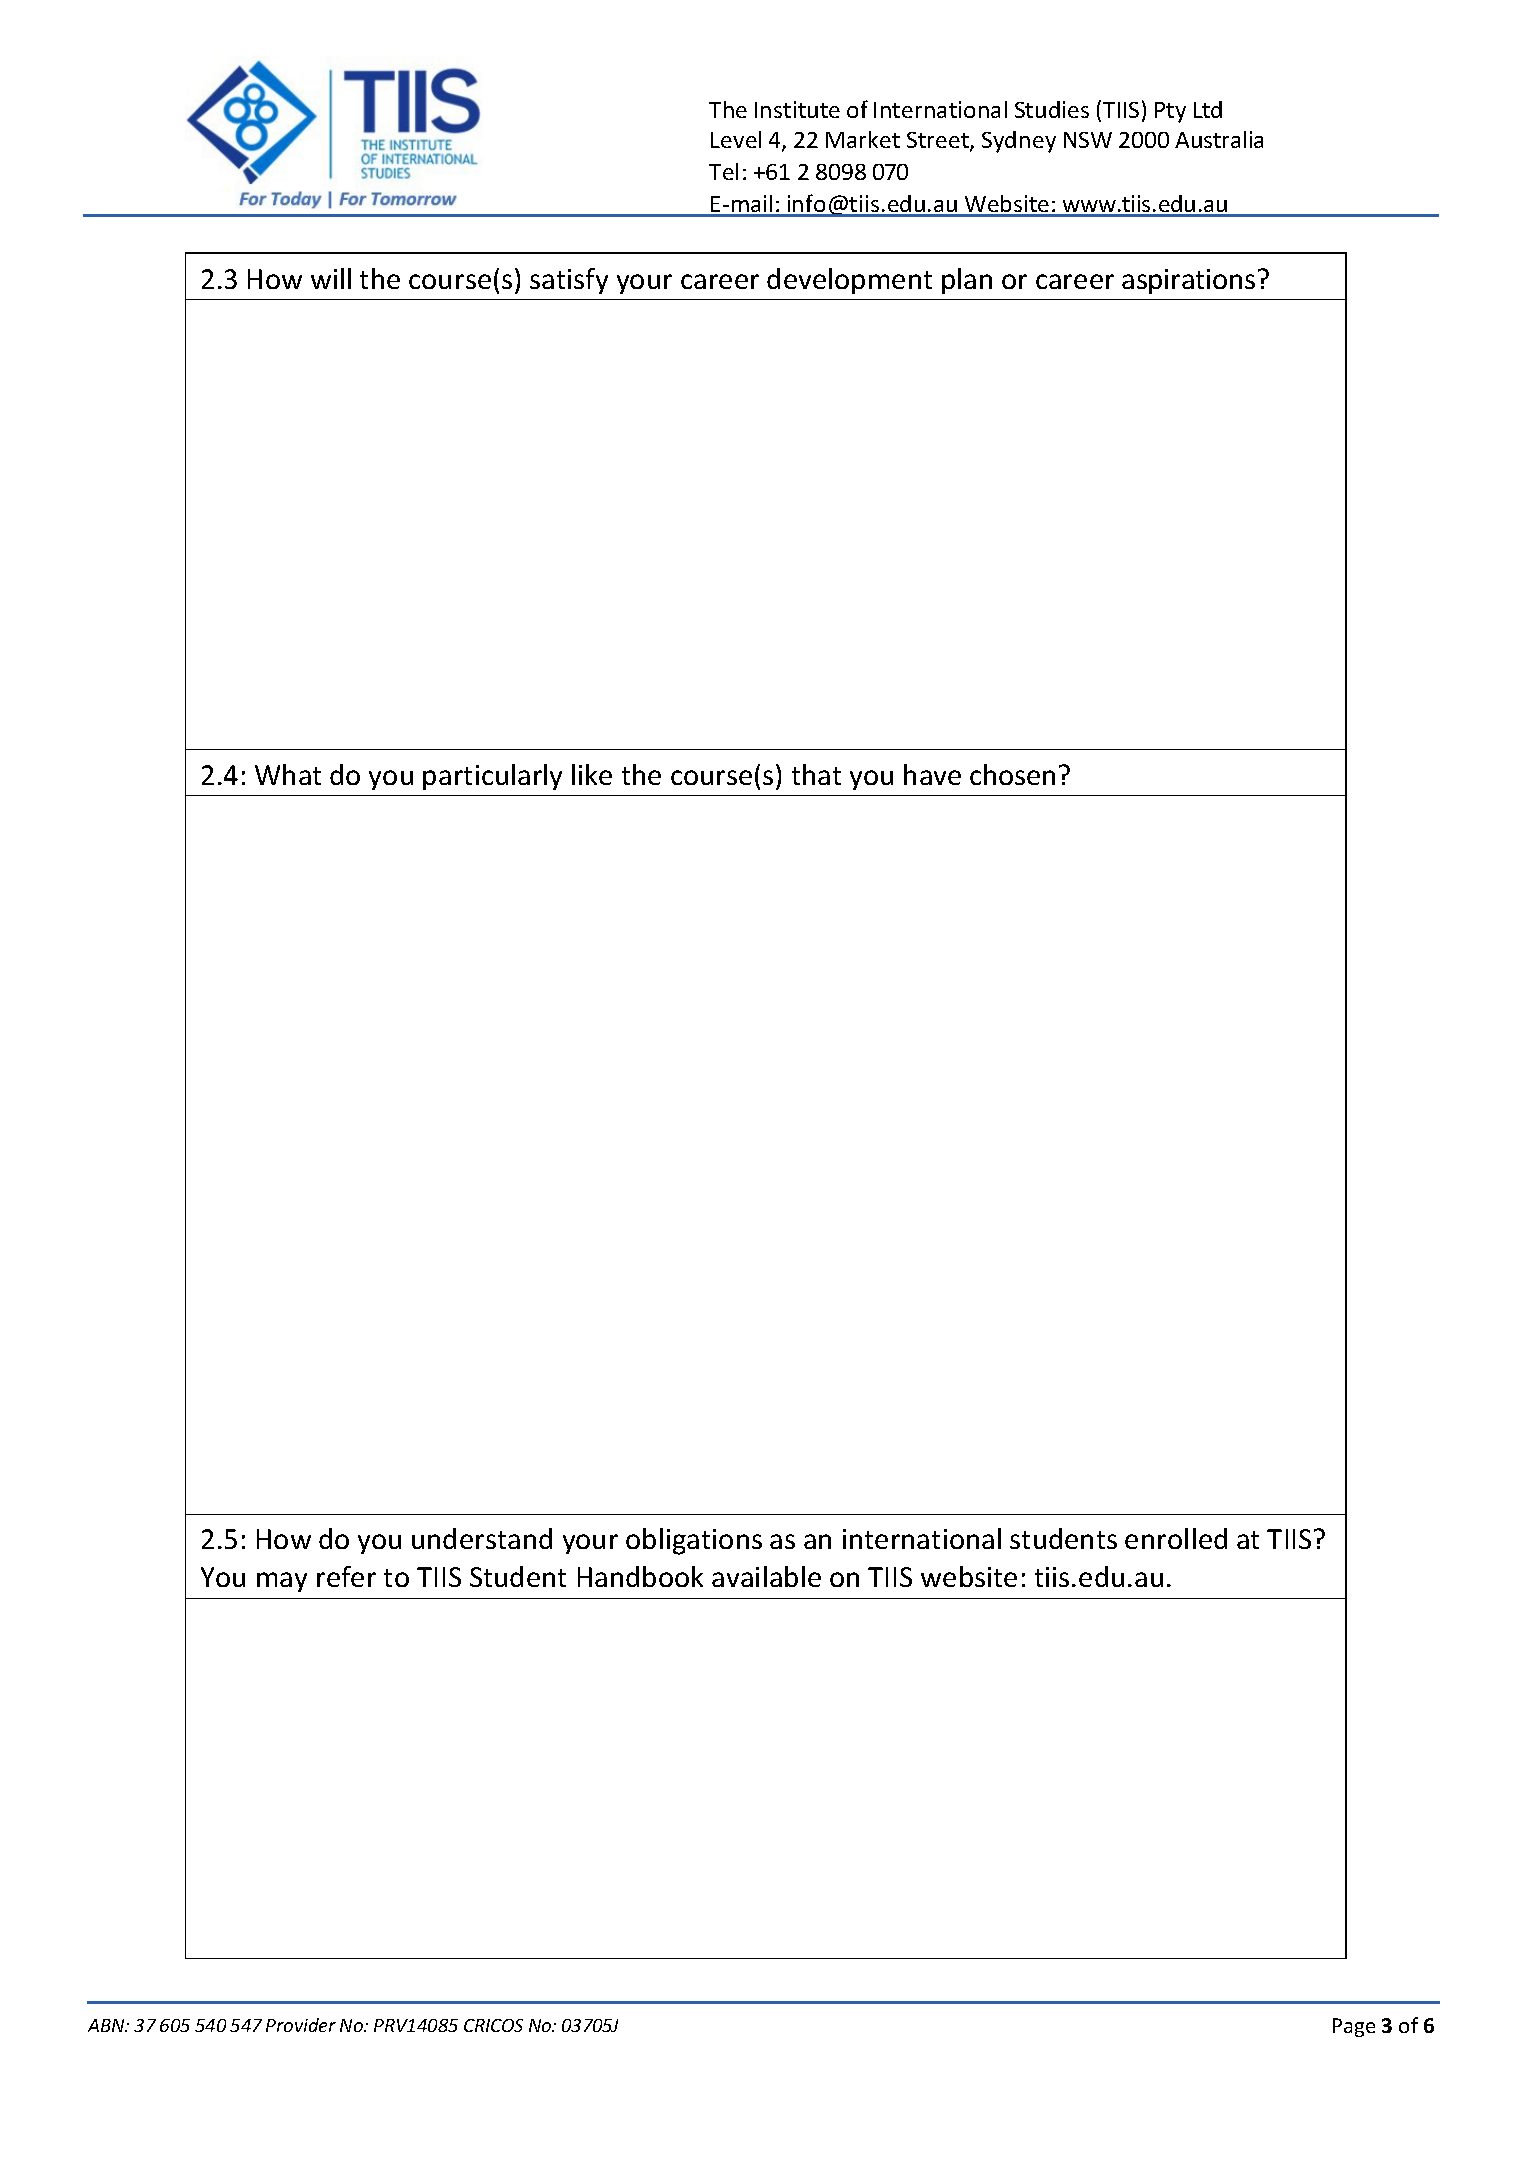  Describe the element at coordinates (723, 171) in the screenshot. I see `Tel` at that location.
